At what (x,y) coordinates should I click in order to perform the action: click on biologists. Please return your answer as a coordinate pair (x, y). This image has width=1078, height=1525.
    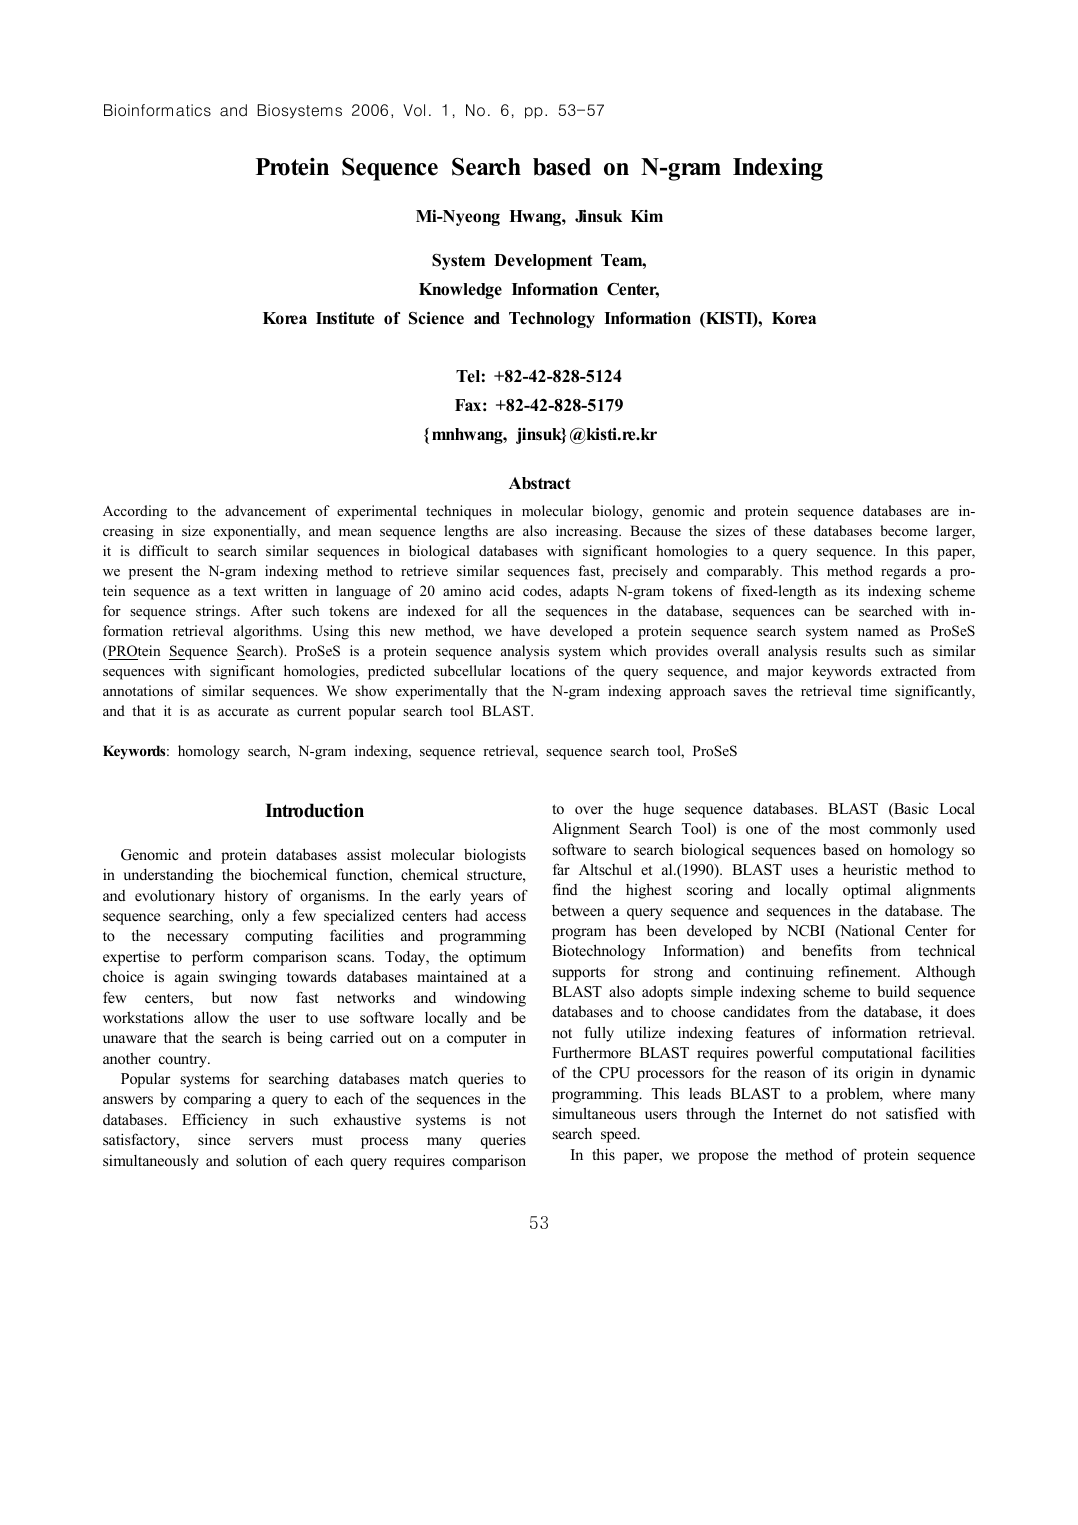
    Looking at the image, I should click on (495, 856).
